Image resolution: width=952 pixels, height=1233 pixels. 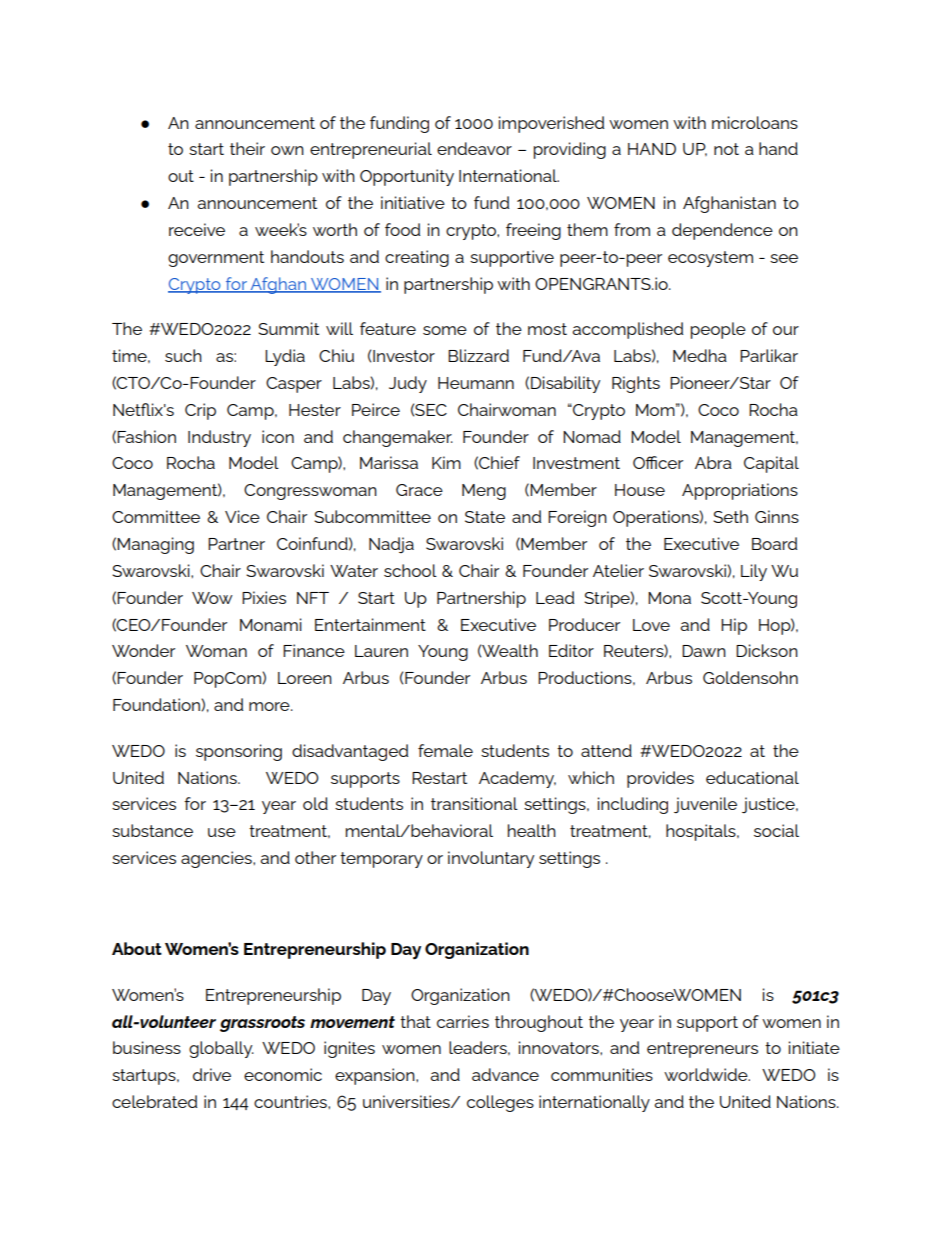 What do you see at coordinates (704, 651) in the image?
I see `Dawn` at bounding box center [704, 651].
